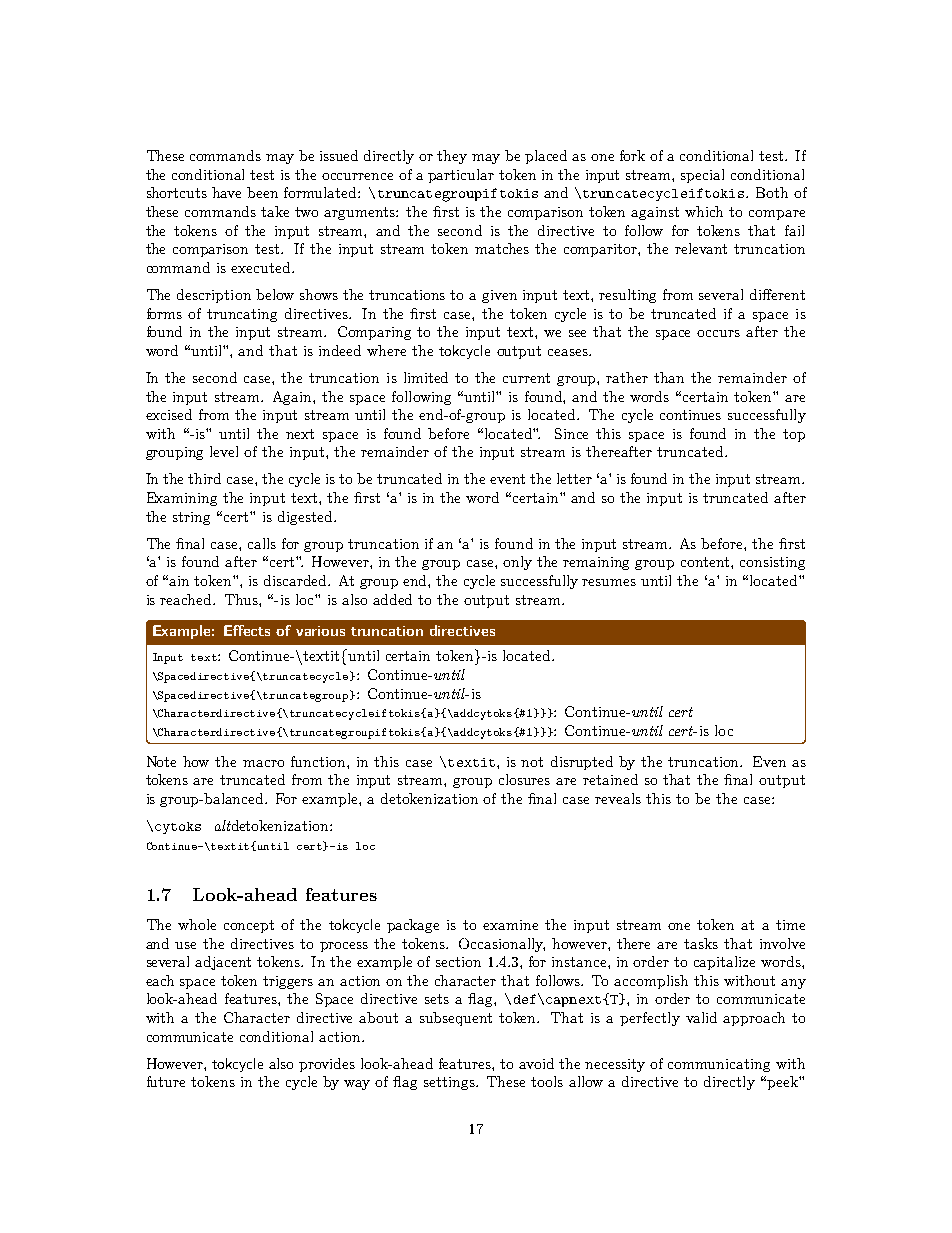 The height and width of the page is (1233, 952). What do you see at coordinates (204, 478) in the page?
I see `third` at bounding box center [204, 478].
